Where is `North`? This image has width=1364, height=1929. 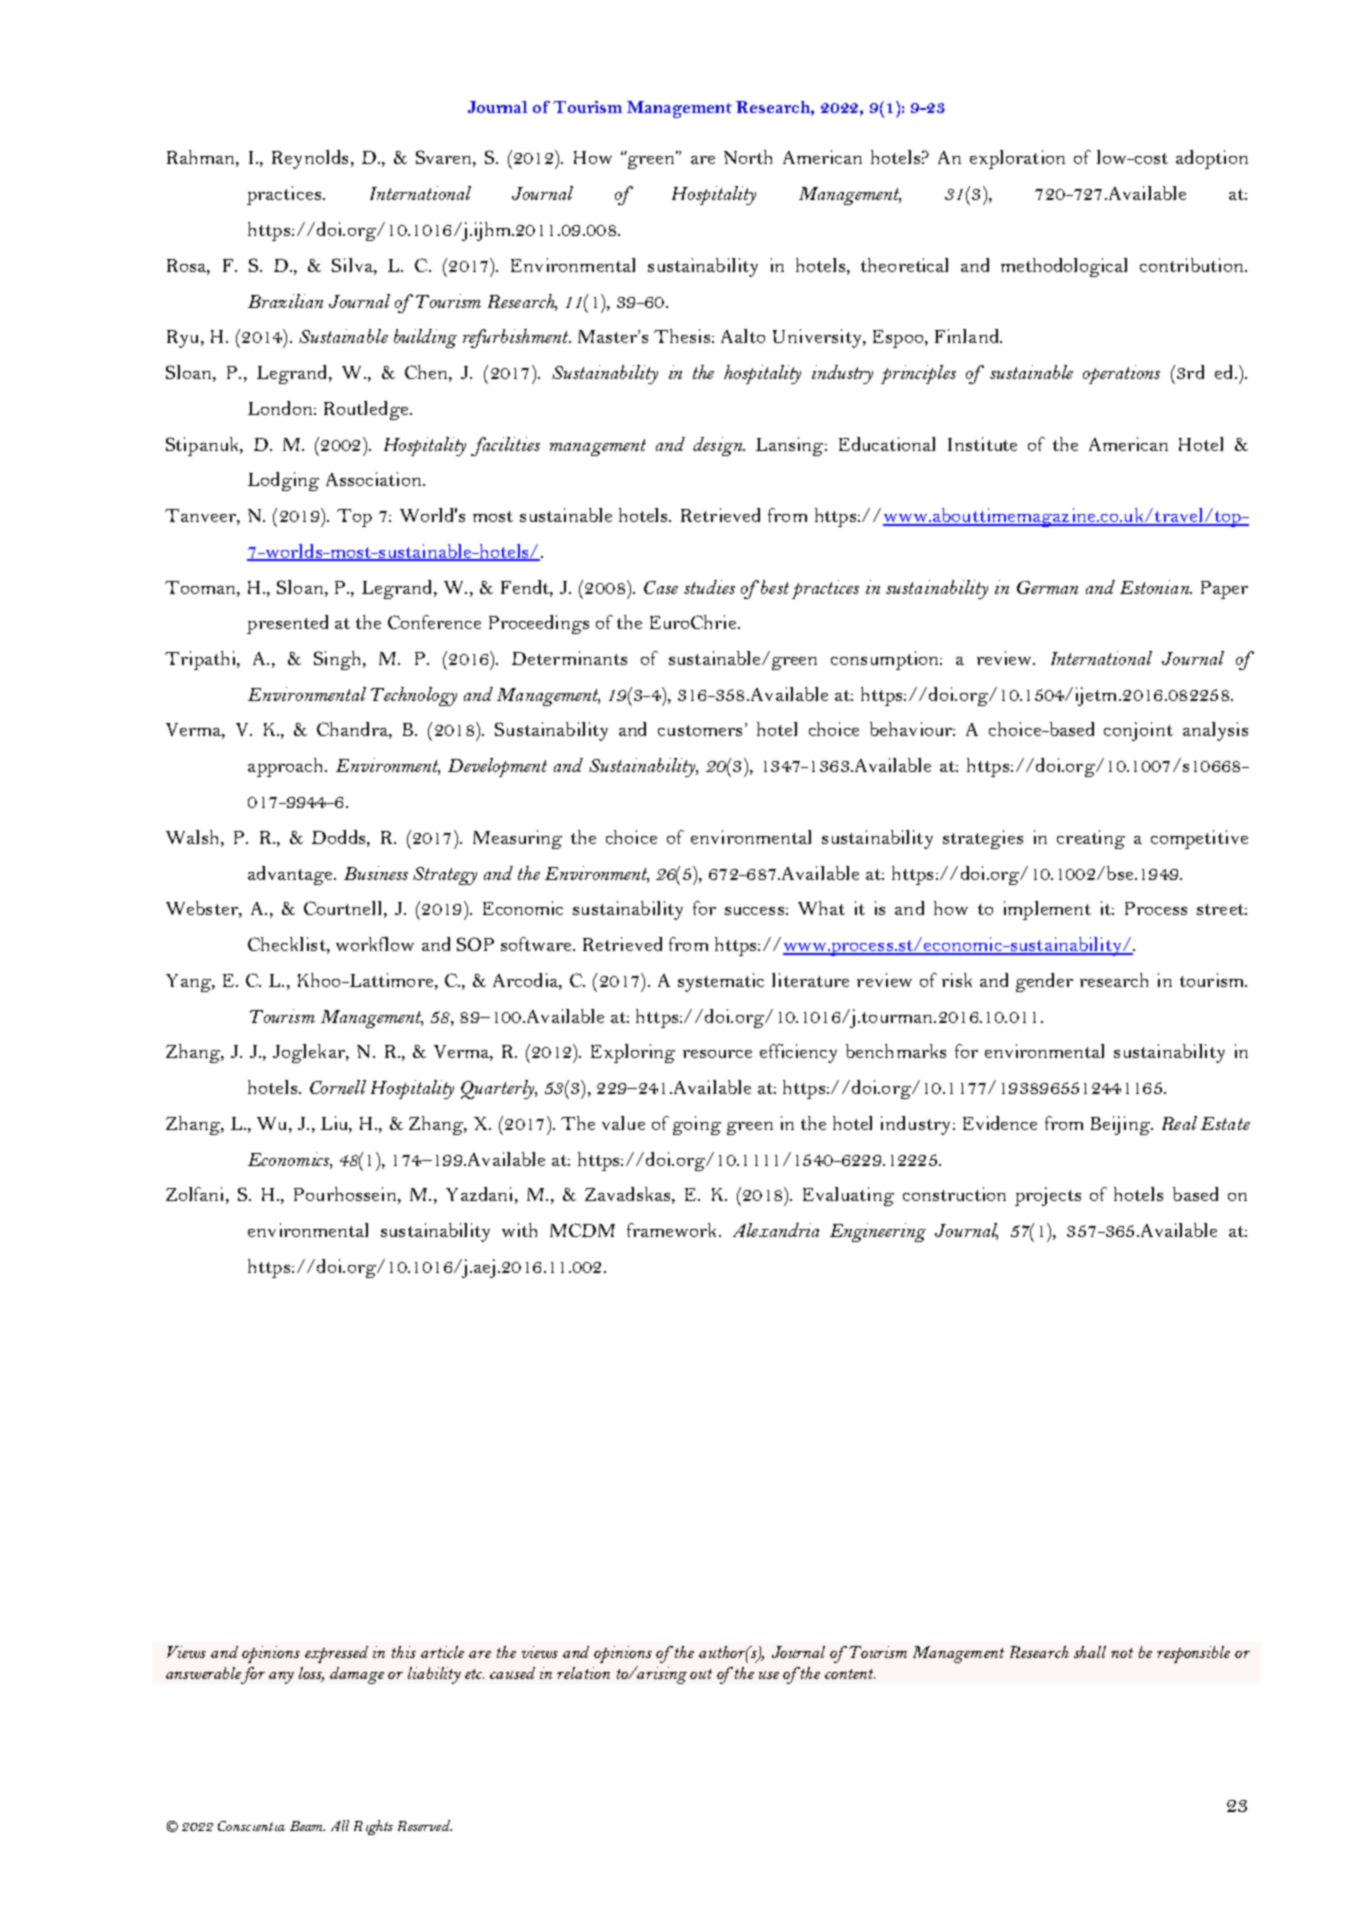 North is located at coordinates (748, 157).
